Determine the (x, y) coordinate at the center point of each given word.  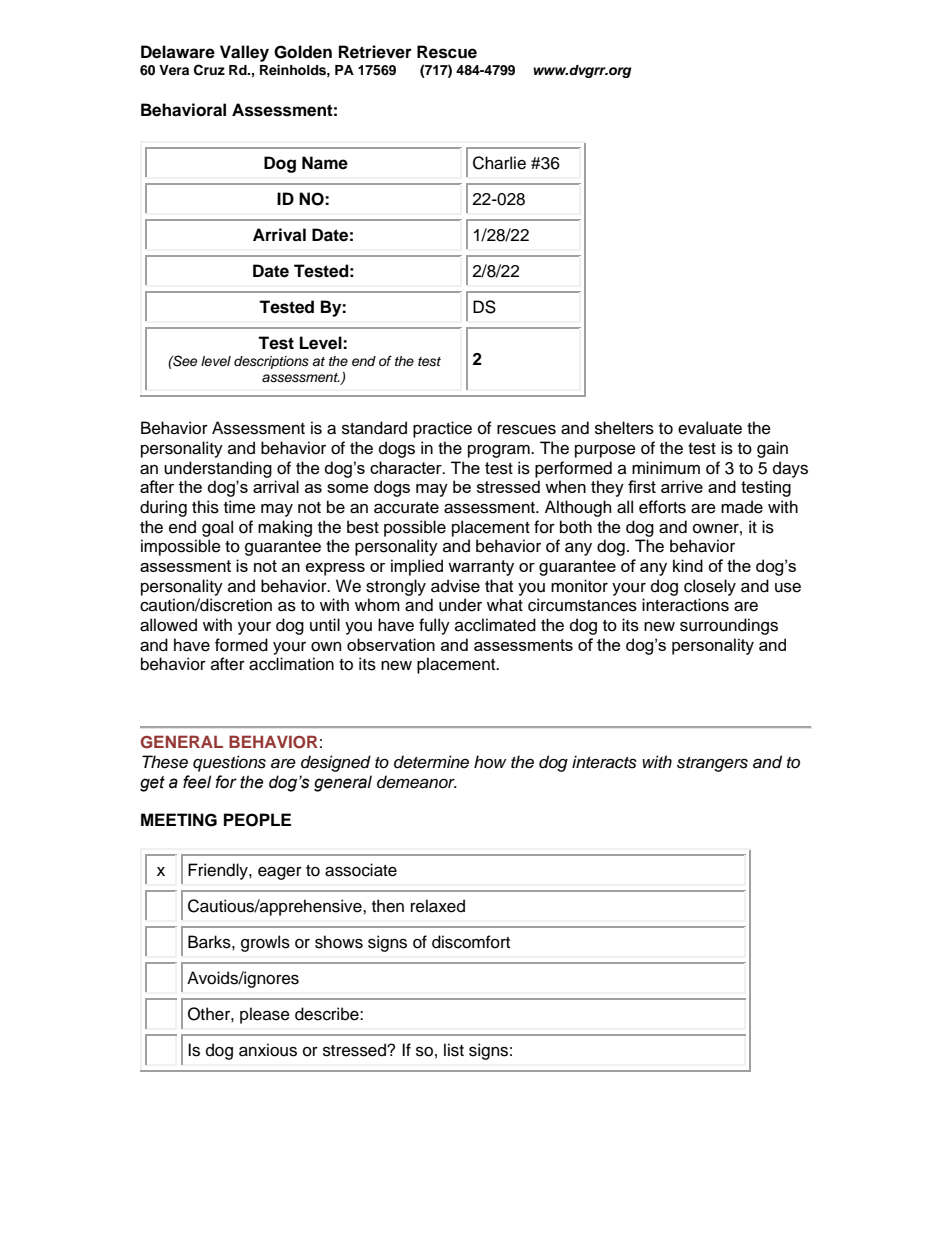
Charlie (499, 163)
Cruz (209, 70)
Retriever (375, 52)
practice (442, 429)
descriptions (271, 362)
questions (229, 763)
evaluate (710, 428)
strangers (712, 764)
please (265, 1015)
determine (431, 762)
